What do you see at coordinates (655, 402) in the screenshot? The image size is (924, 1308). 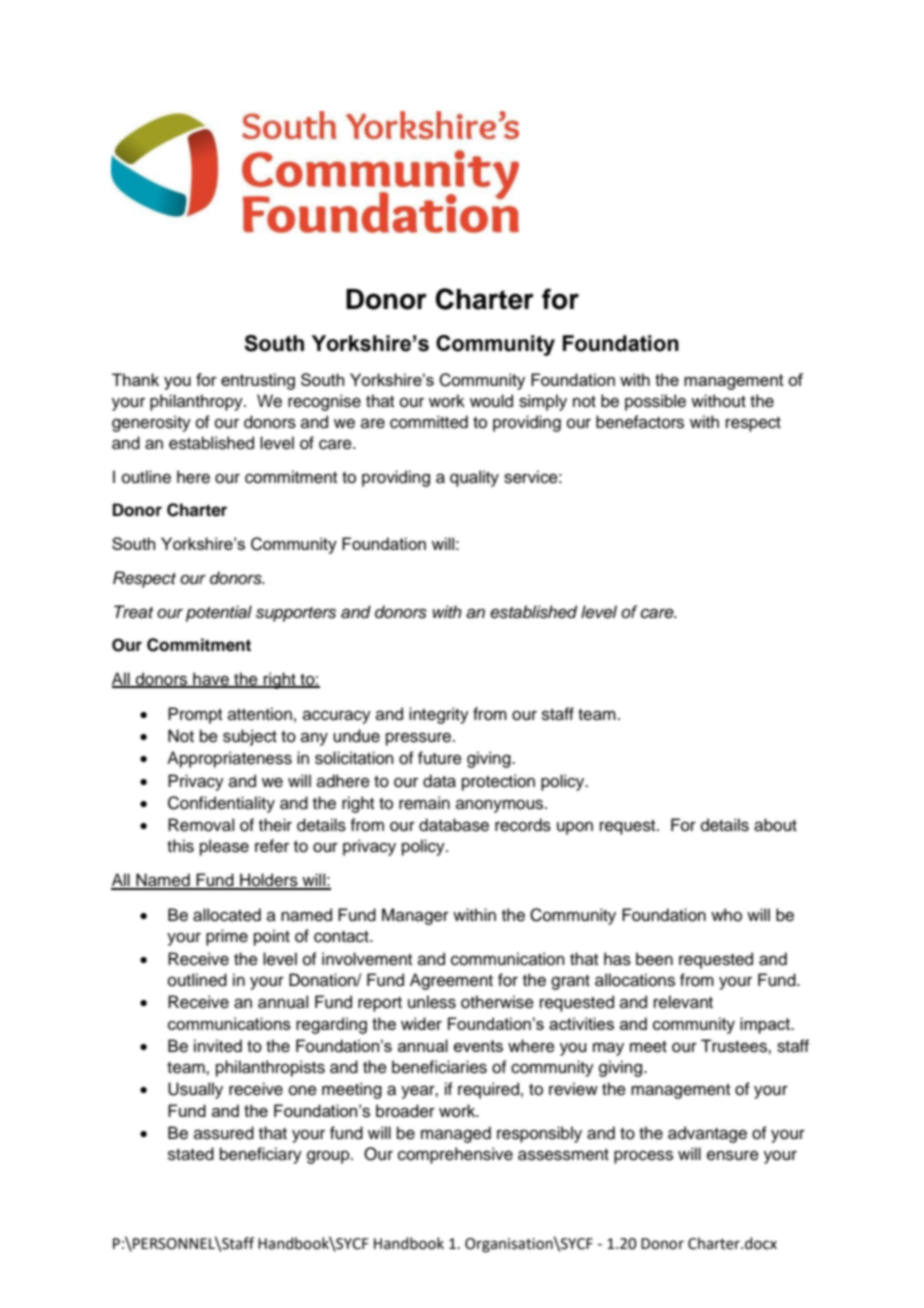 I see `possible` at bounding box center [655, 402].
